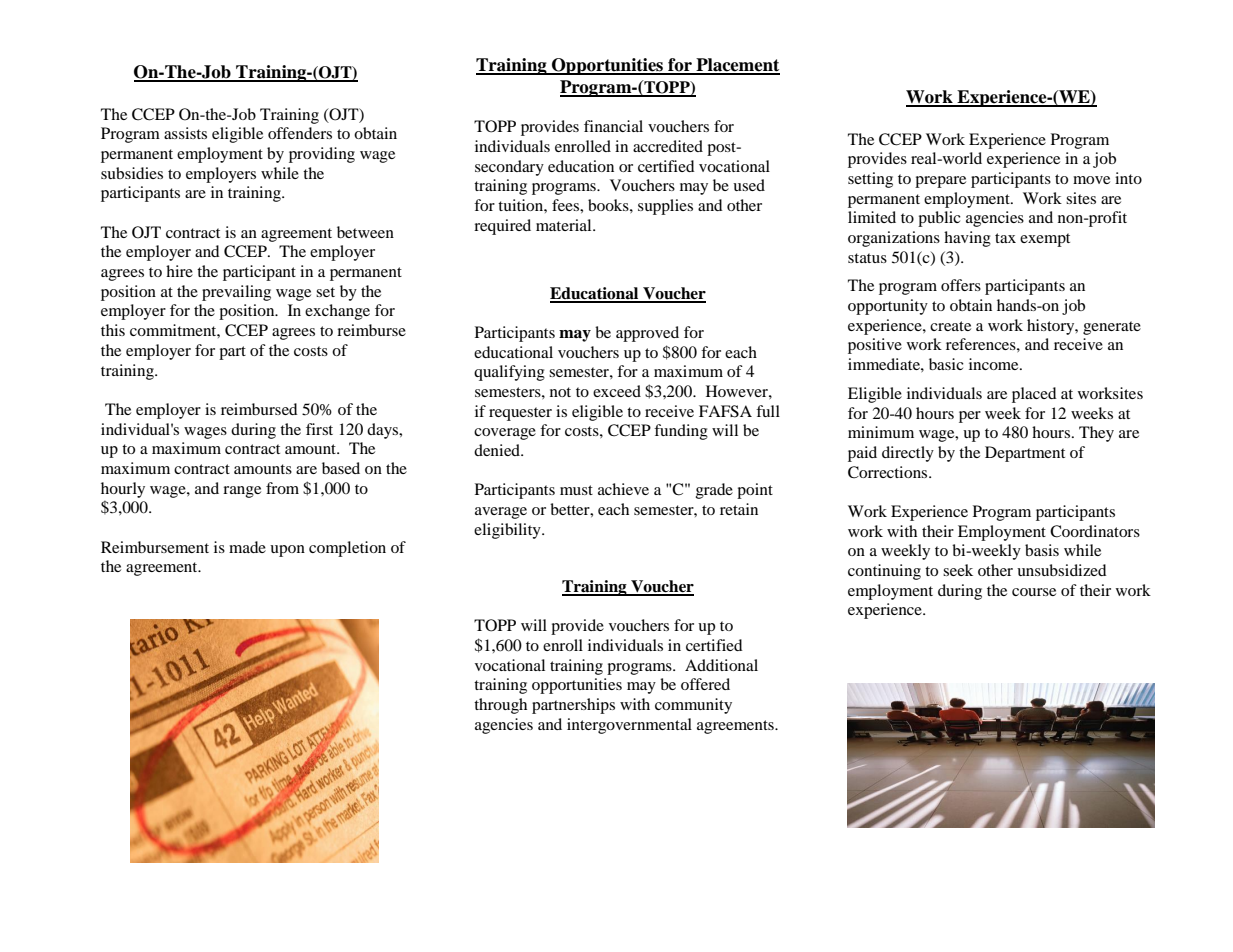  I want to click on offered, so click(705, 684).
